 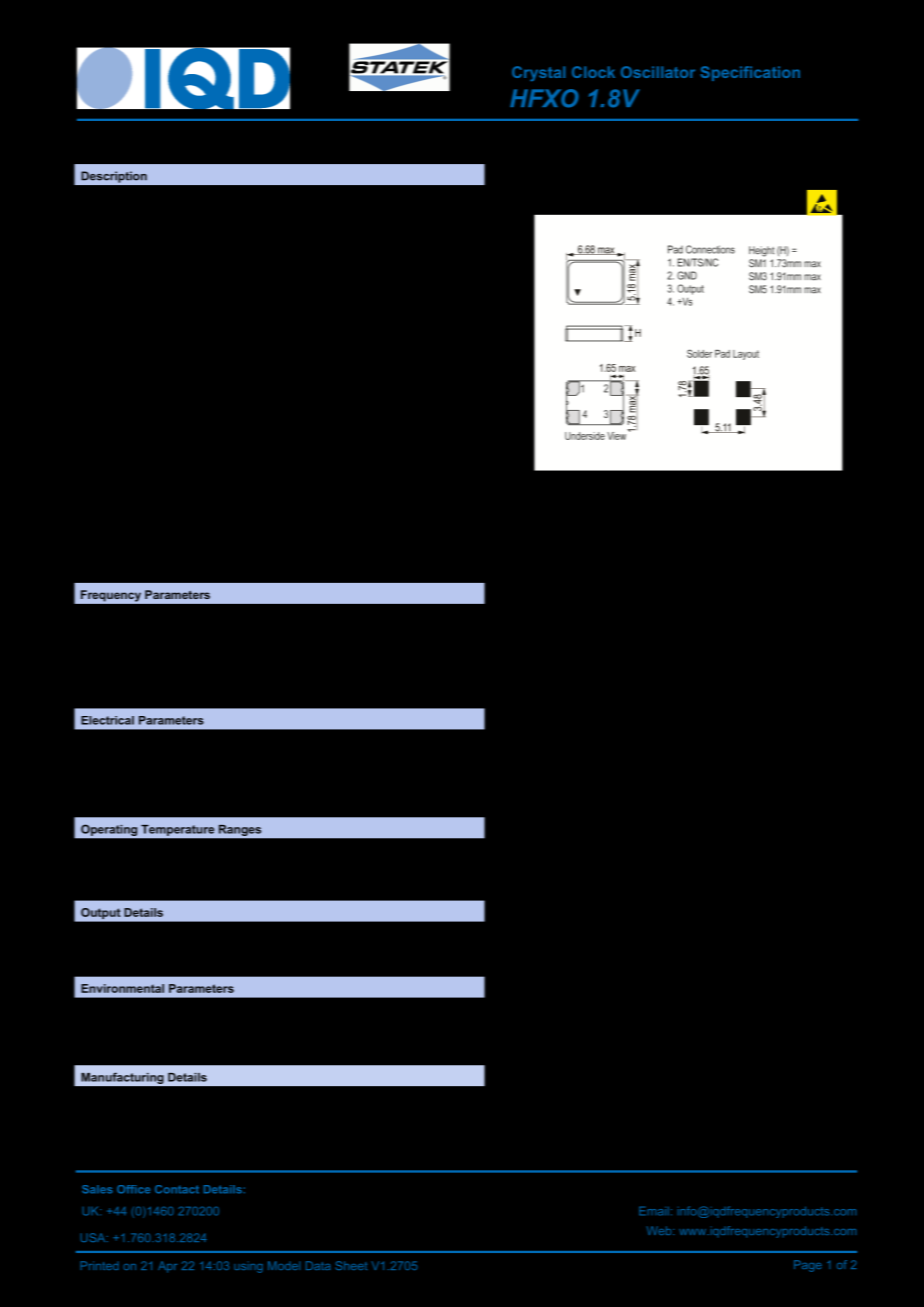 What do you see at coordinates (97, 1189) in the document?
I see `Sales` at bounding box center [97, 1189].
